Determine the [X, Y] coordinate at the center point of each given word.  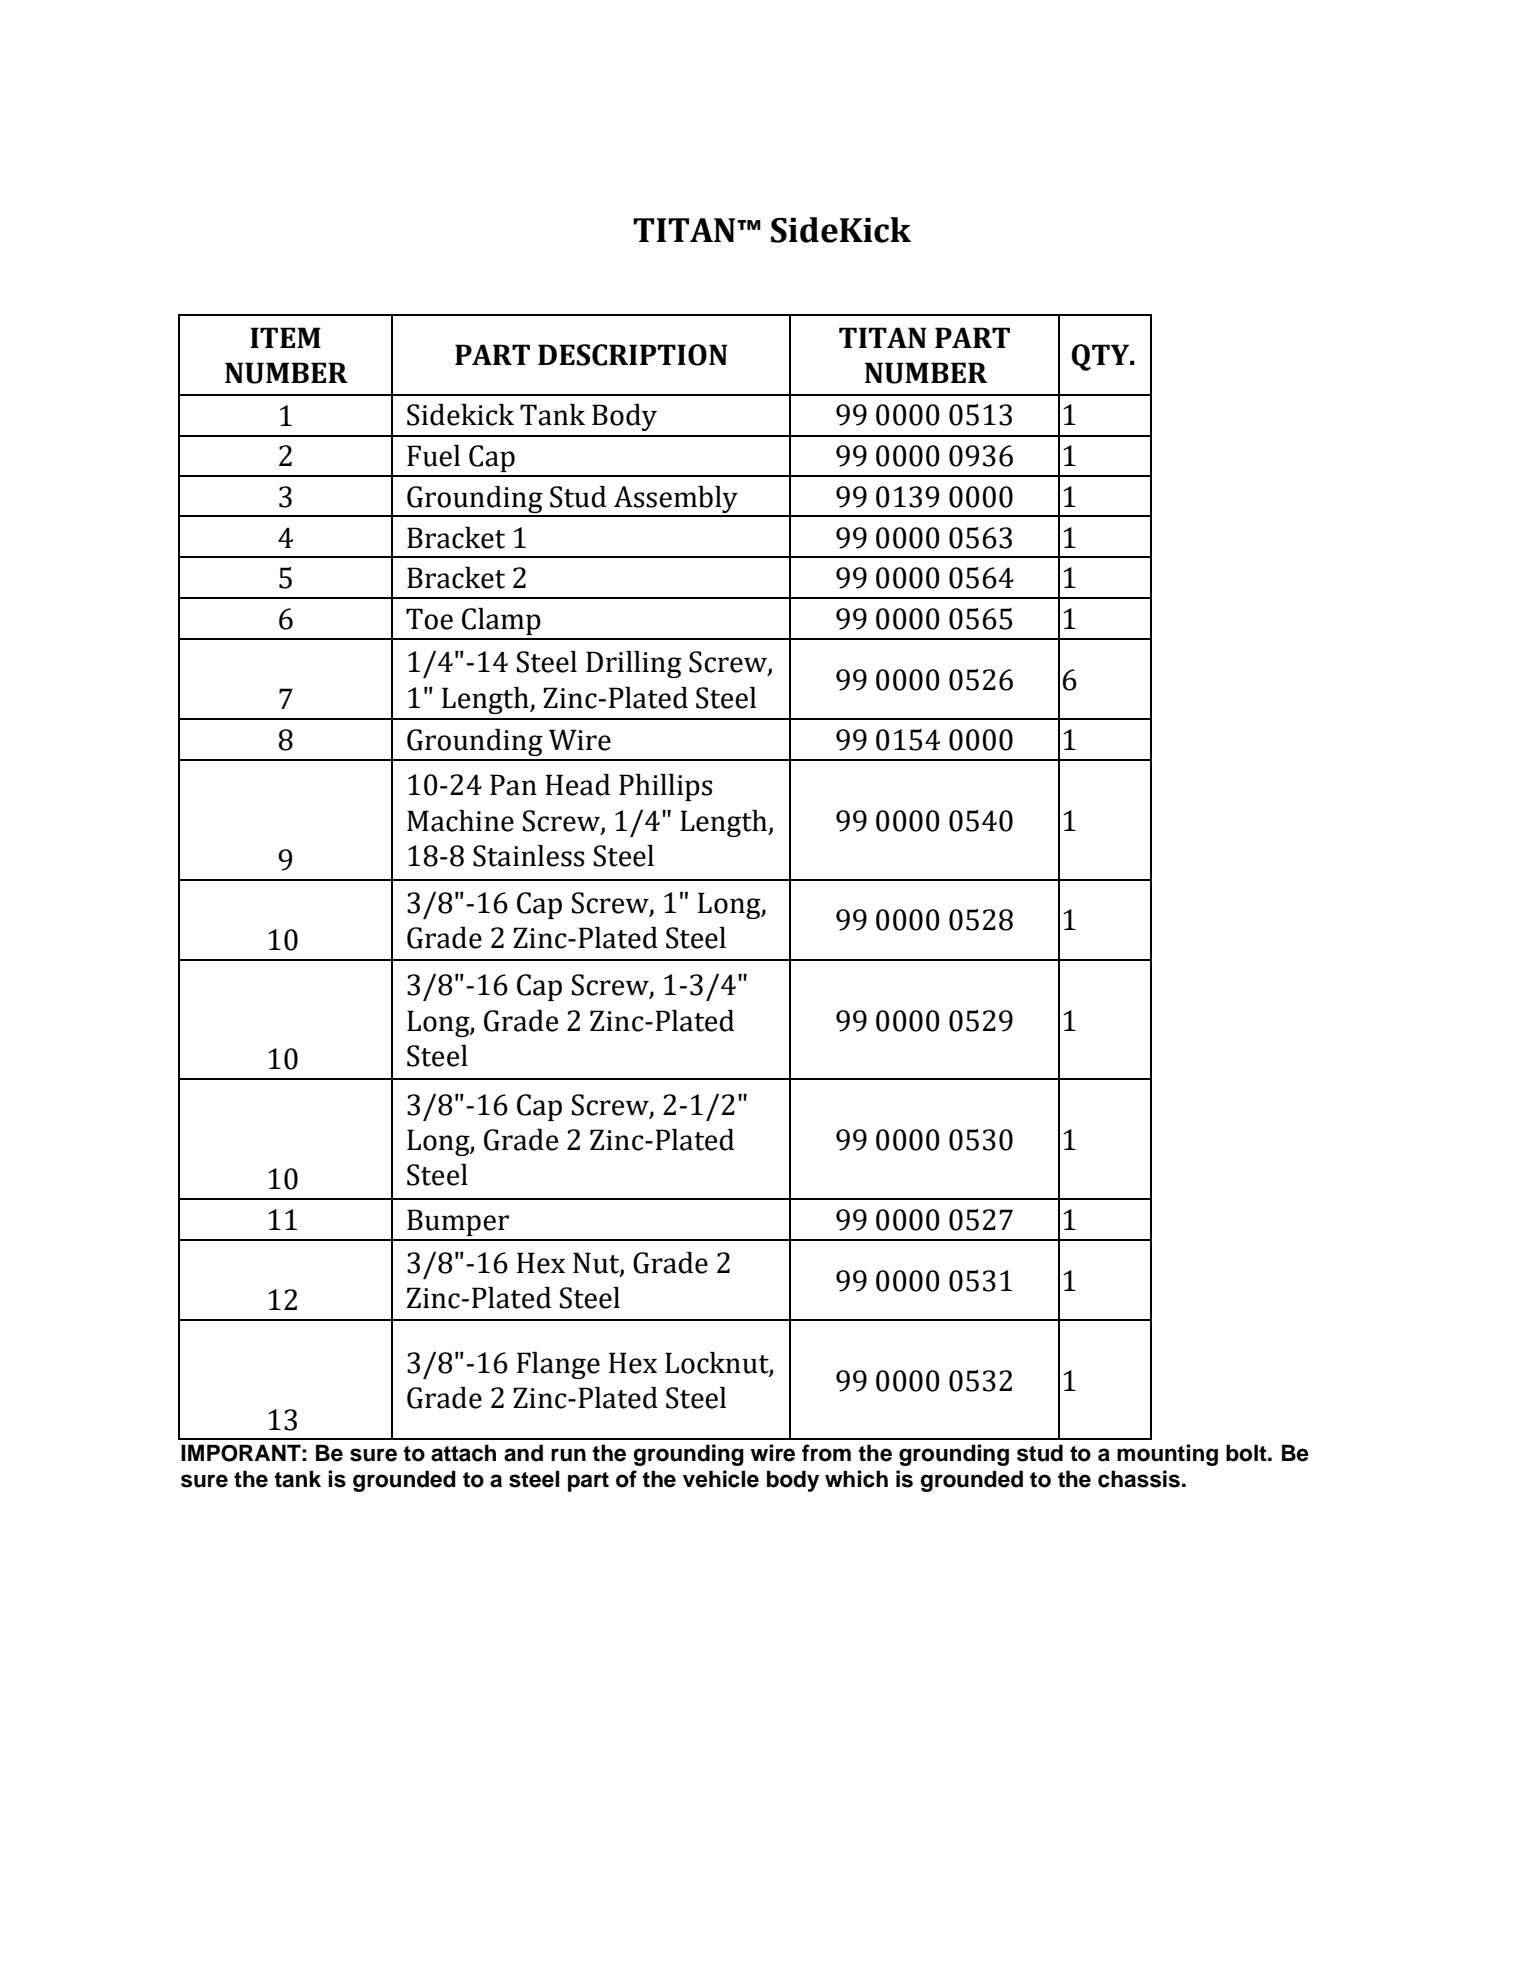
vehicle [721, 1479]
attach [463, 1453]
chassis [1139, 1479]
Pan [513, 785]
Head [577, 785]
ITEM [285, 337]
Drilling [634, 664]
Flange [558, 1365]
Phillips [665, 787]
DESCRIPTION [633, 355]
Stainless [528, 856]
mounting [1167, 1455]
